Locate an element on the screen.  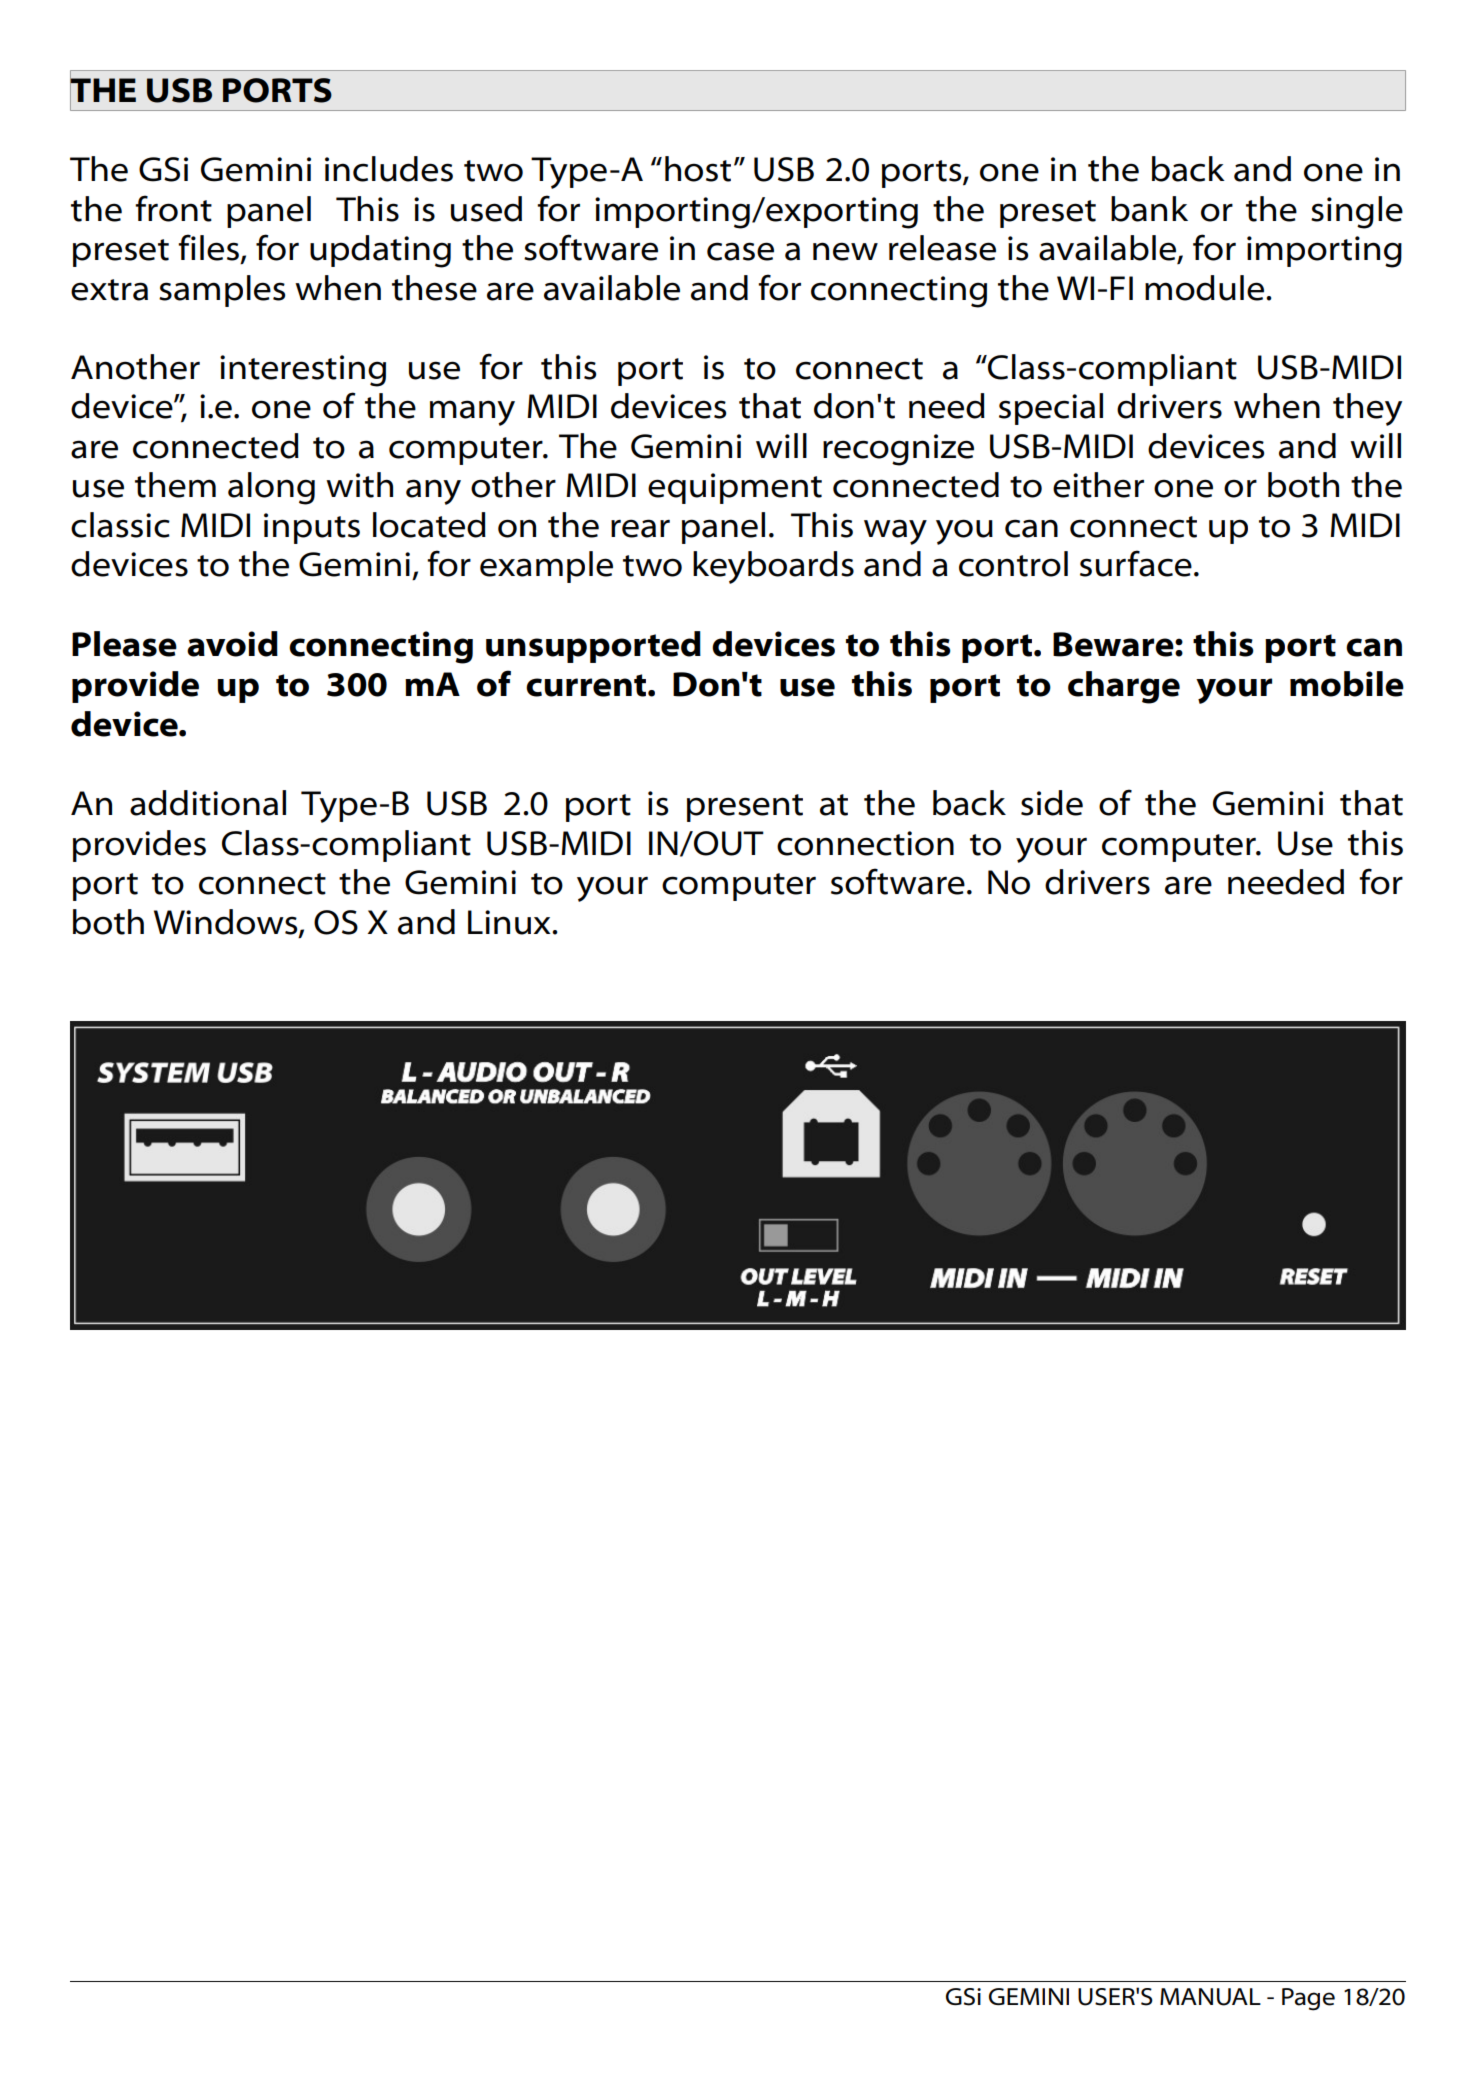
MANUAL is located at coordinates (1210, 1997).
